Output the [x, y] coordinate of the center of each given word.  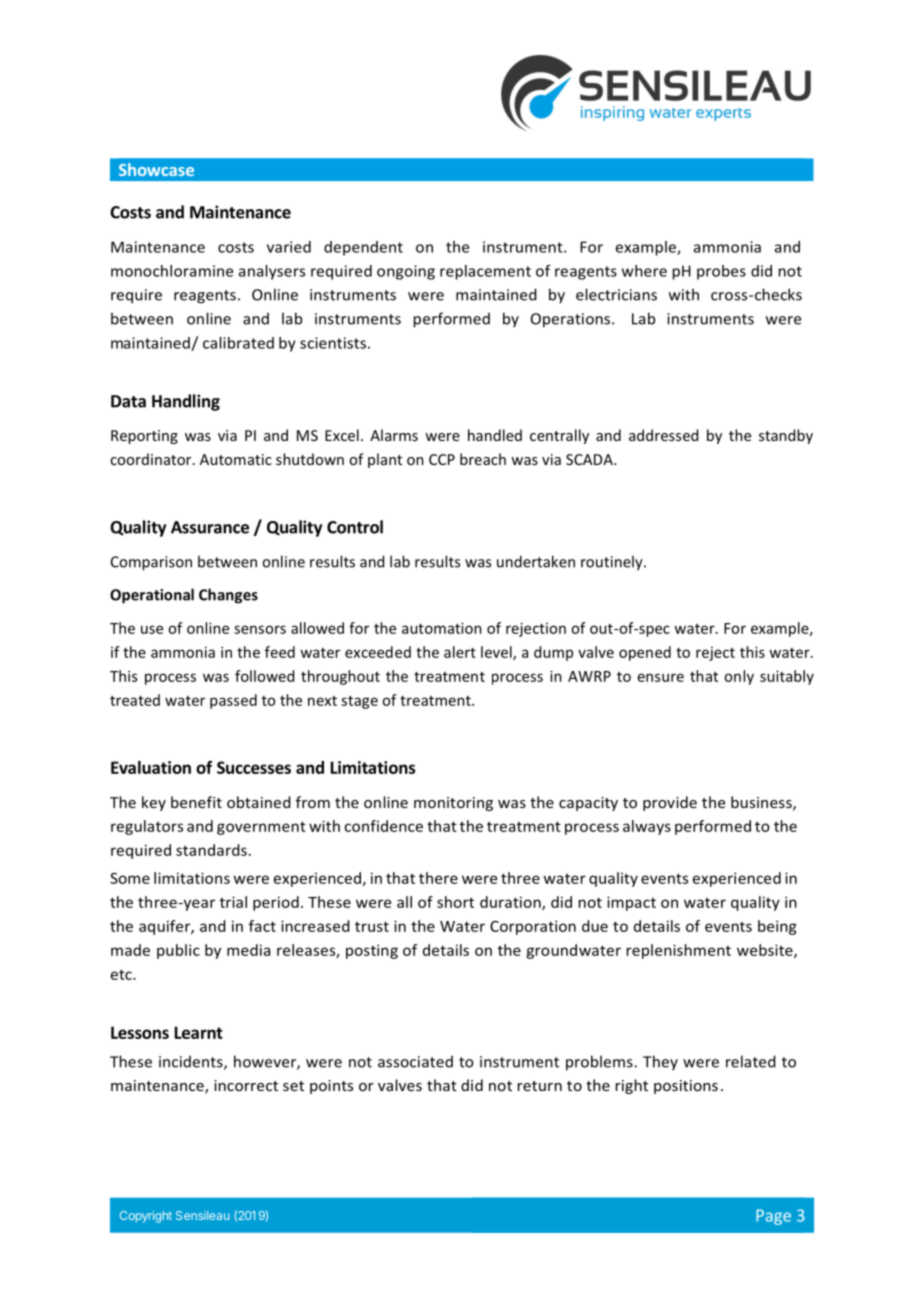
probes [721, 272]
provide [670, 803]
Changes [228, 596]
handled [495, 435]
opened [645, 653]
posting [372, 951]
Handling [186, 402]
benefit [196, 802]
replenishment [679, 951]
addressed [663, 435]
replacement [485, 272]
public [178, 951]
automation [442, 628]
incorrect [246, 1085]
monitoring [453, 804]
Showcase [156, 169]
